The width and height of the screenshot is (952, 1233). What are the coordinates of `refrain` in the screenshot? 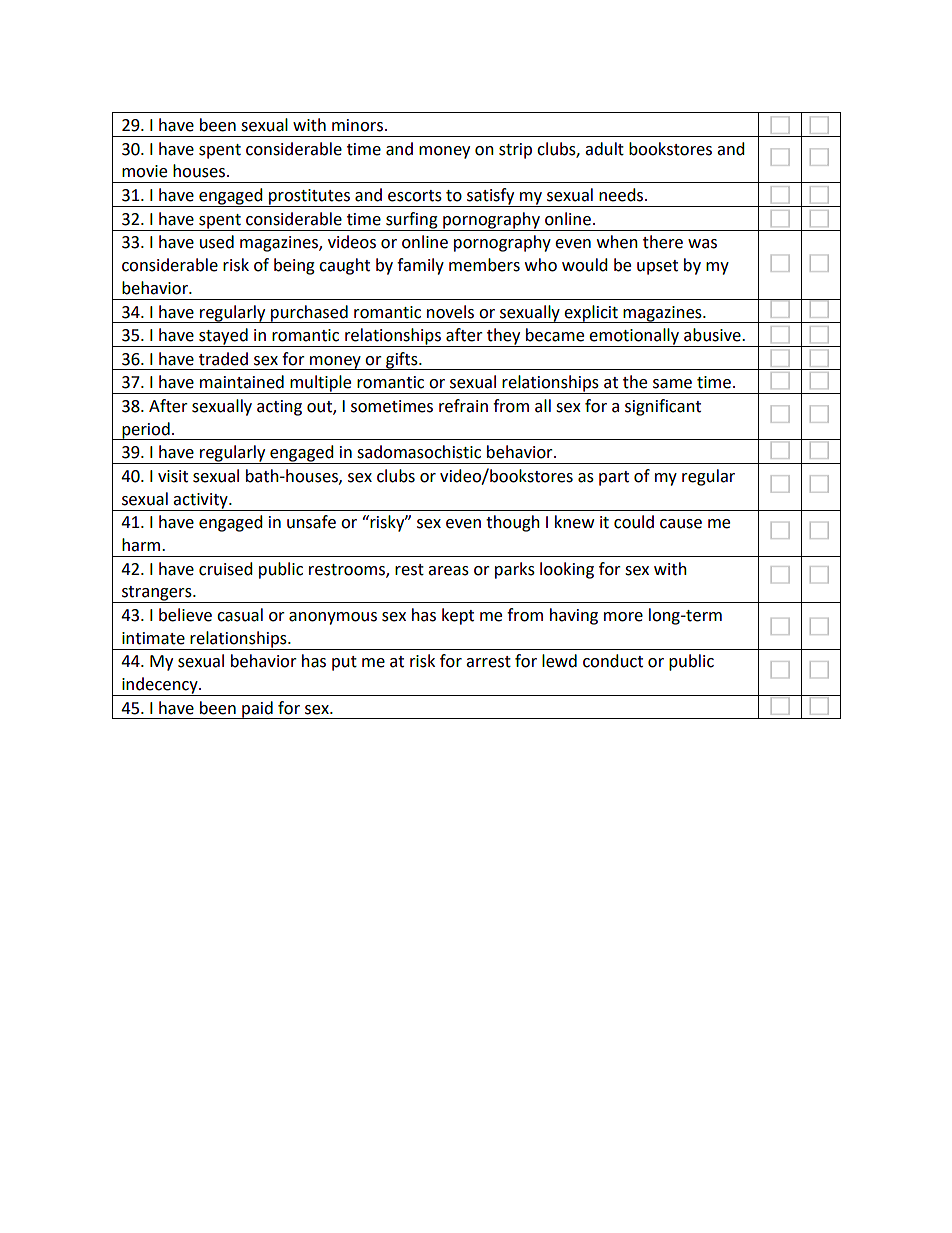 It's located at (463, 406).
